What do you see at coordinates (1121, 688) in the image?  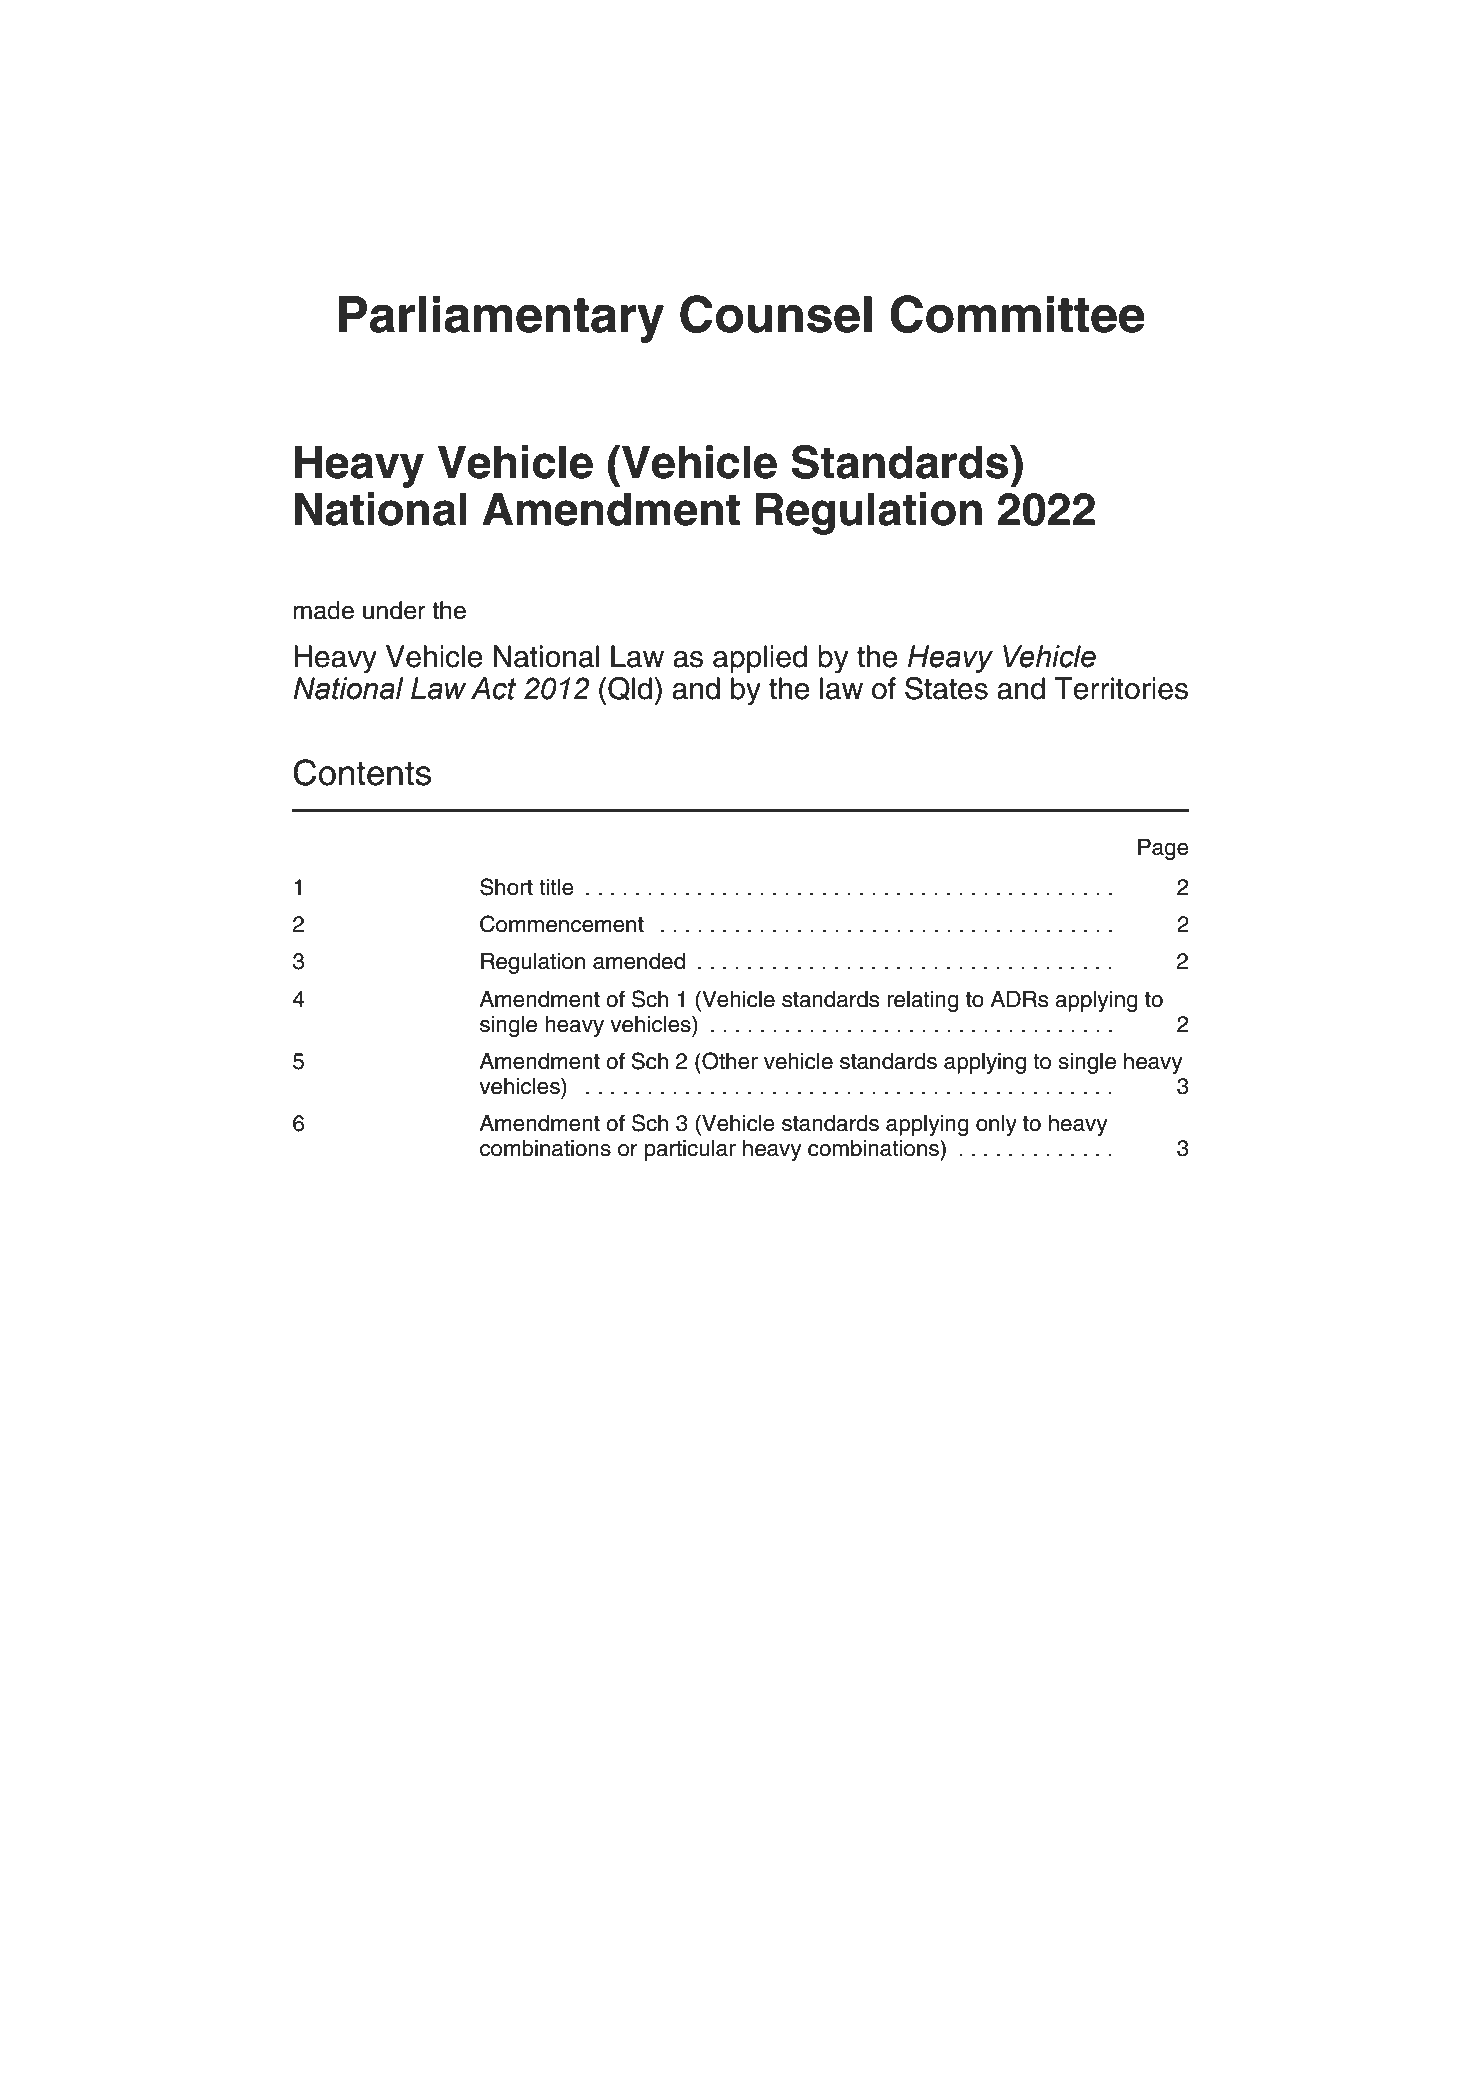 I see `Territories` at bounding box center [1121, 688].
